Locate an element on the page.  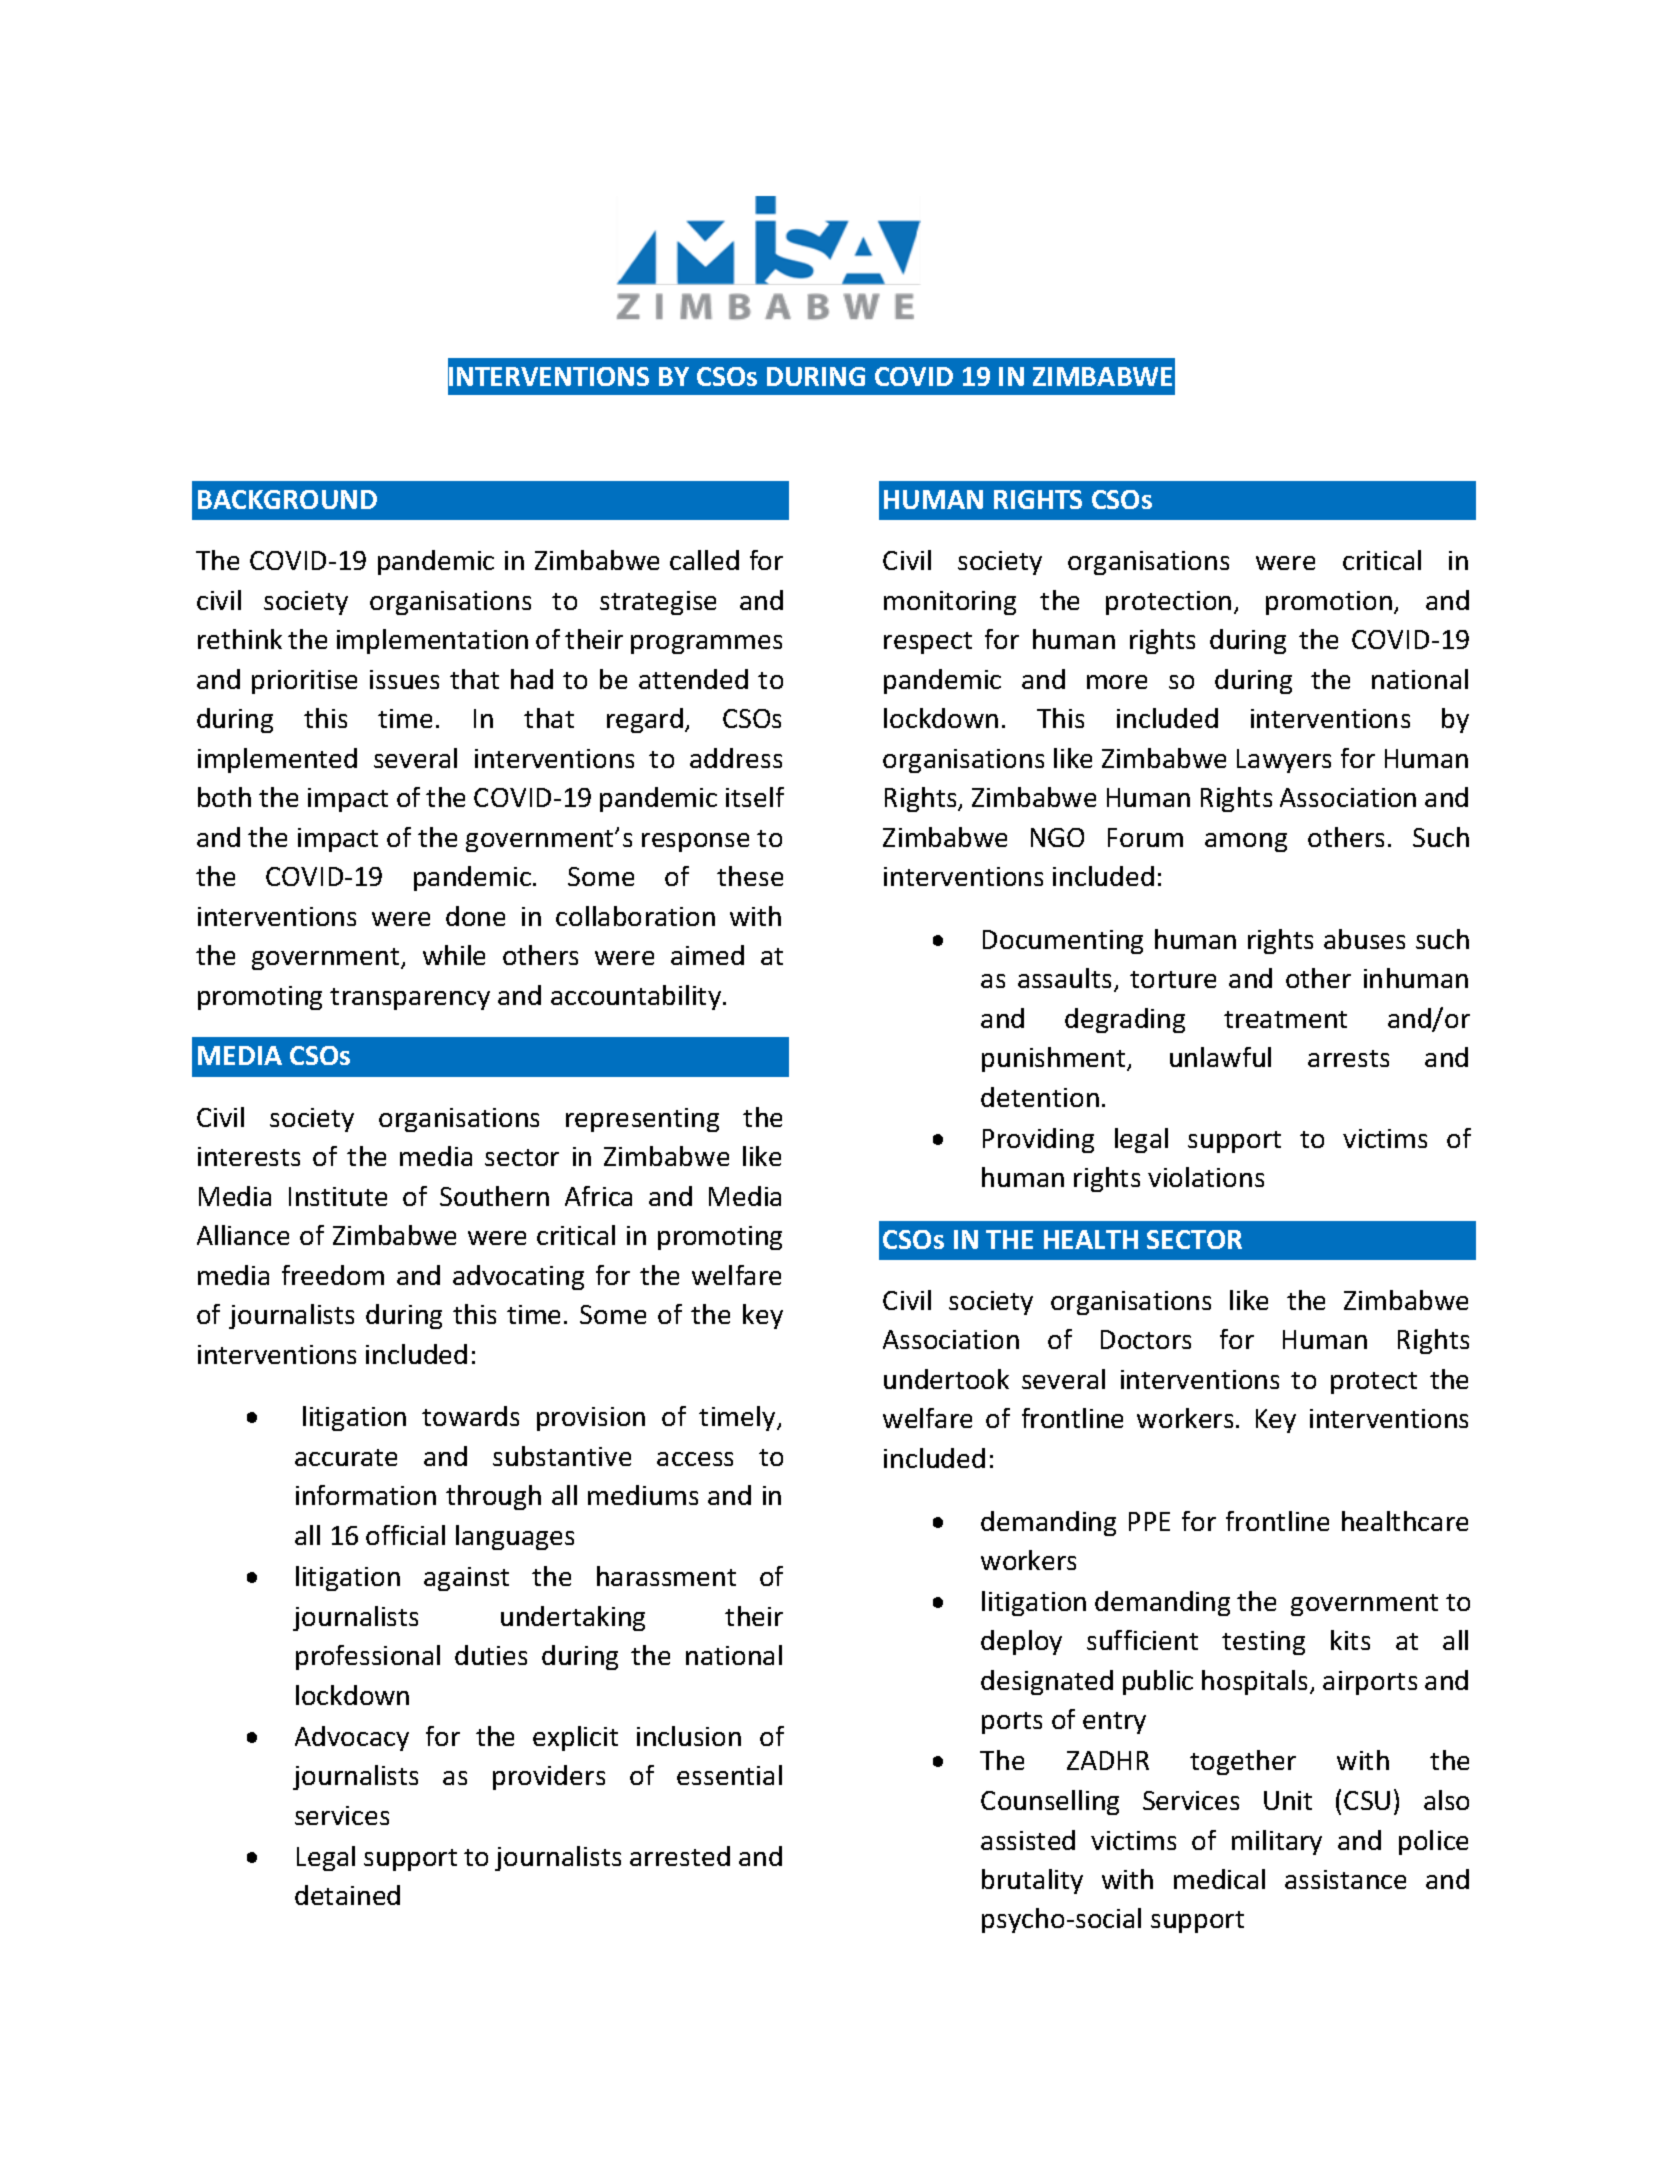
violations is located at coordinates (1206, 1177).
